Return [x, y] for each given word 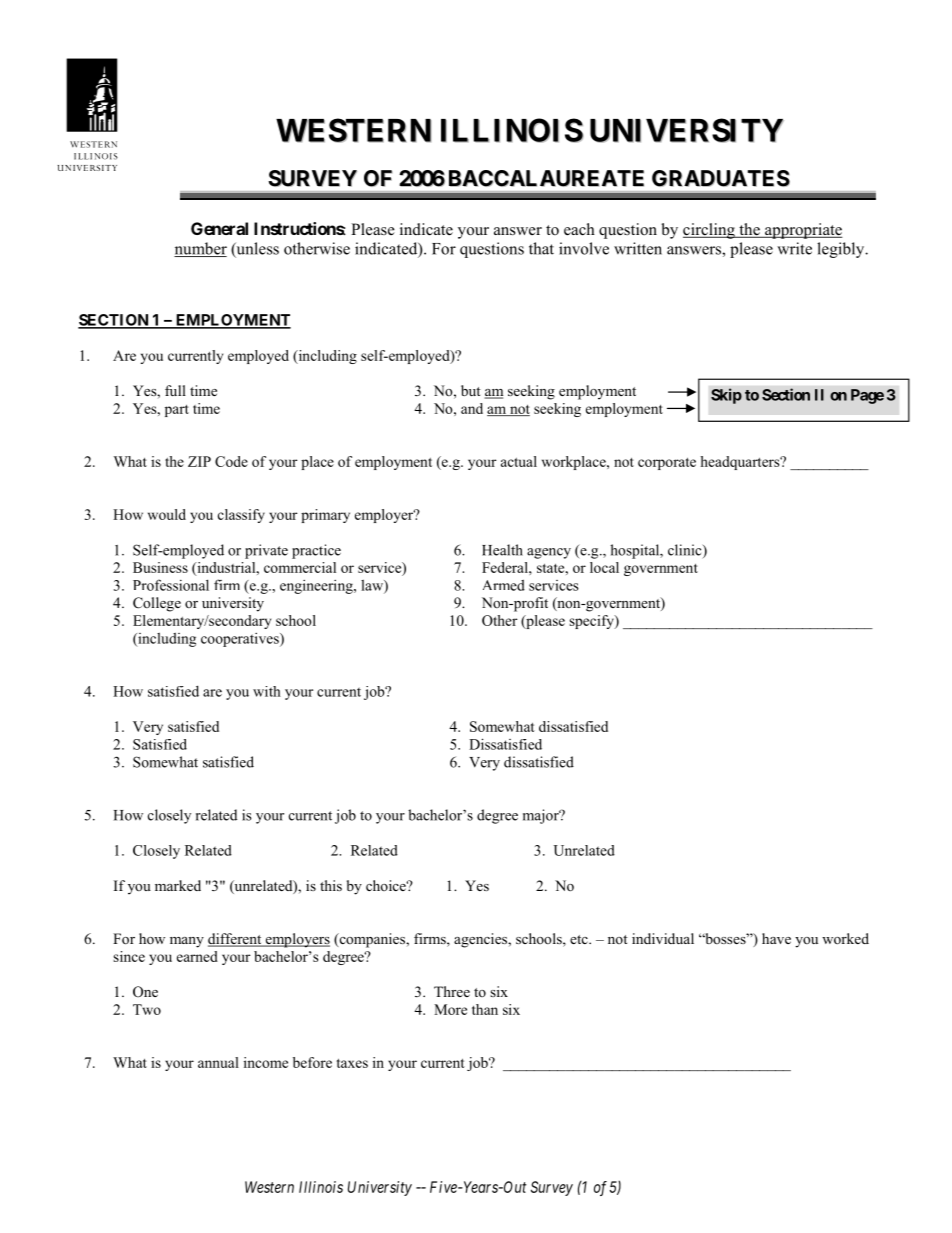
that [541, 248]
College [157, 604]
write [794, 248]
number [200, 249]
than [485, 1009]
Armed [504, 585]
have [776, 938]
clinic [686, 551]
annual [218, 1062]
